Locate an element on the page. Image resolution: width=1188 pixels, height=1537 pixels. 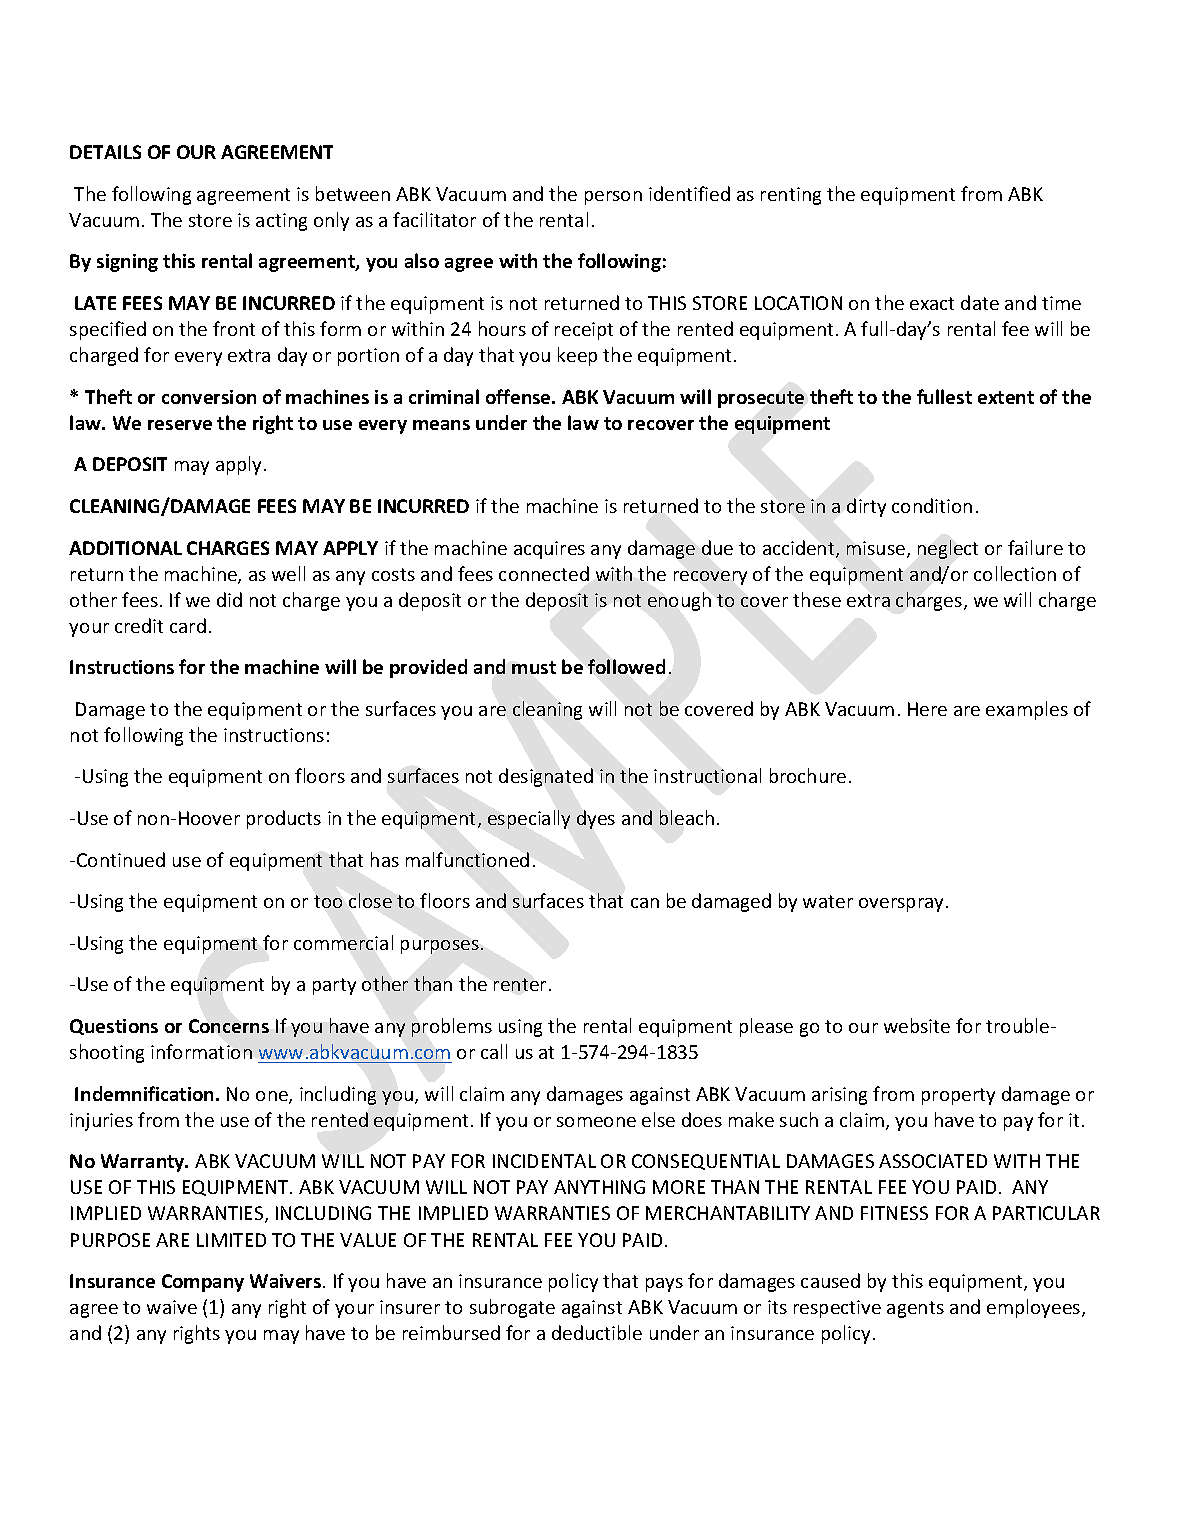
website is located at coordinates (917, 1025).
